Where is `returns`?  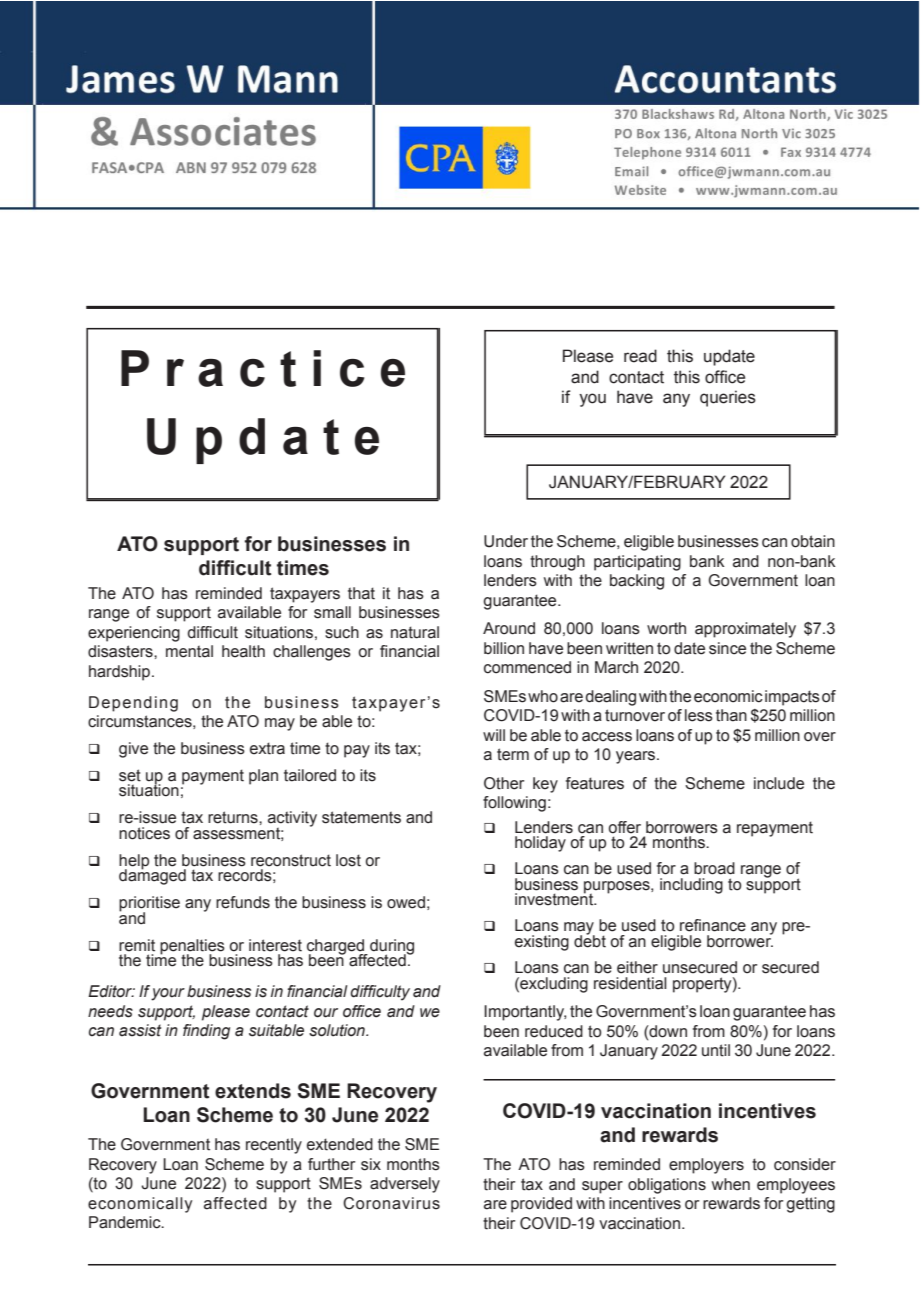
returns is located at coordinates (234, 817).
